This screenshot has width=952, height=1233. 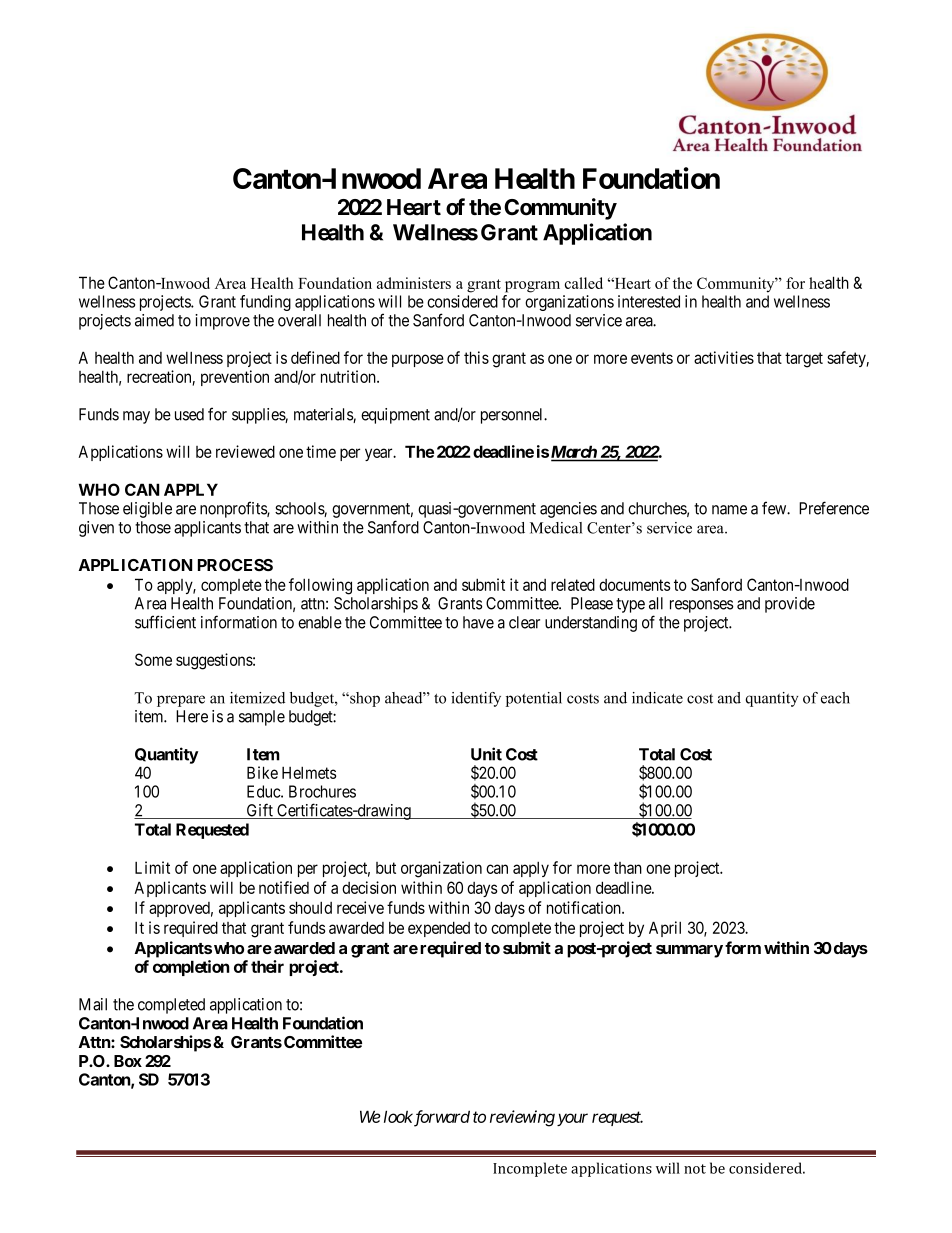 What do you see at coordinates (441, 1118) in the screenshot?
I see `forward` at bounding box center [441, 1118].
